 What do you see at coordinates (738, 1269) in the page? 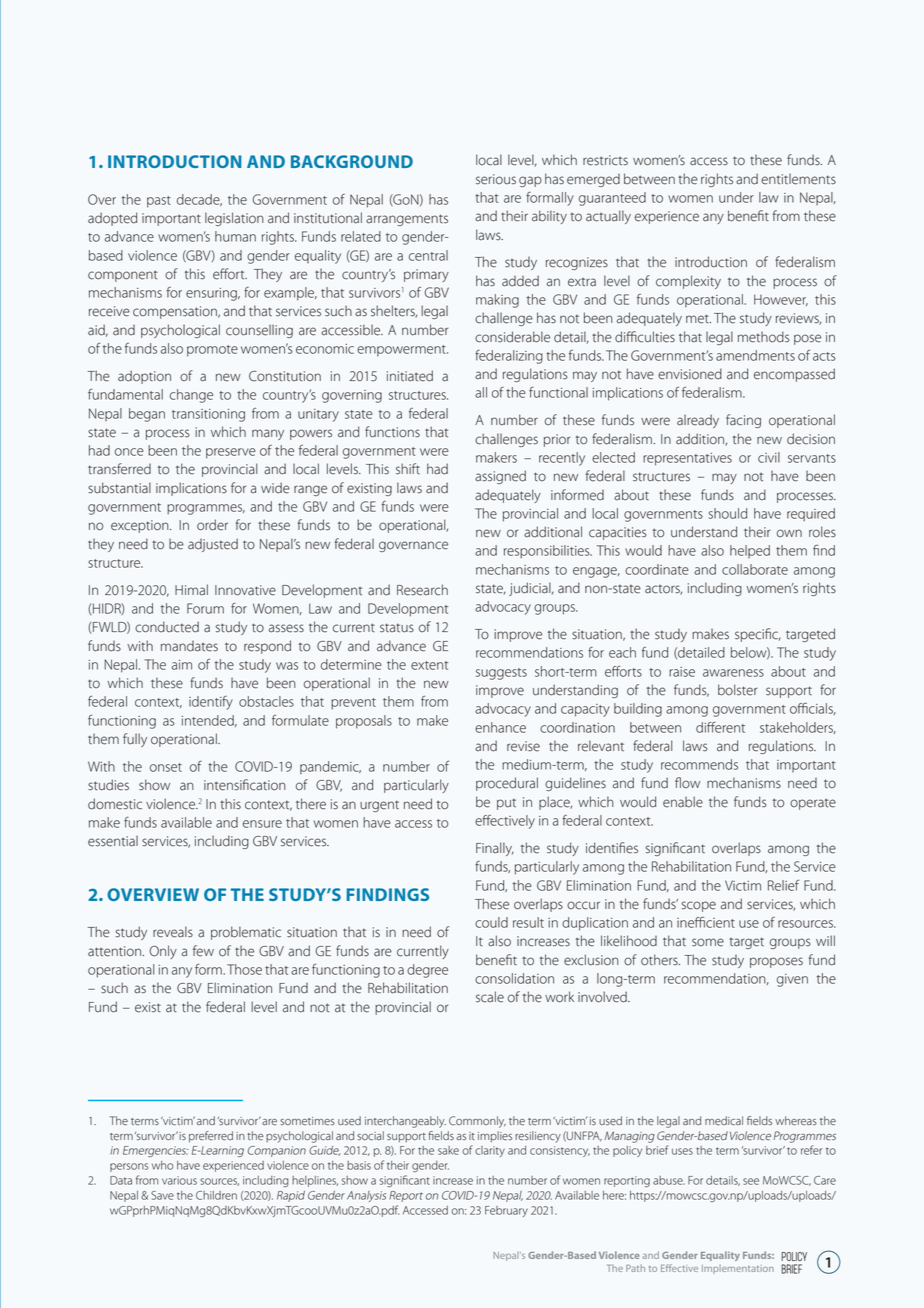
I see `Implementation` at bounding box center [738, 1269].
